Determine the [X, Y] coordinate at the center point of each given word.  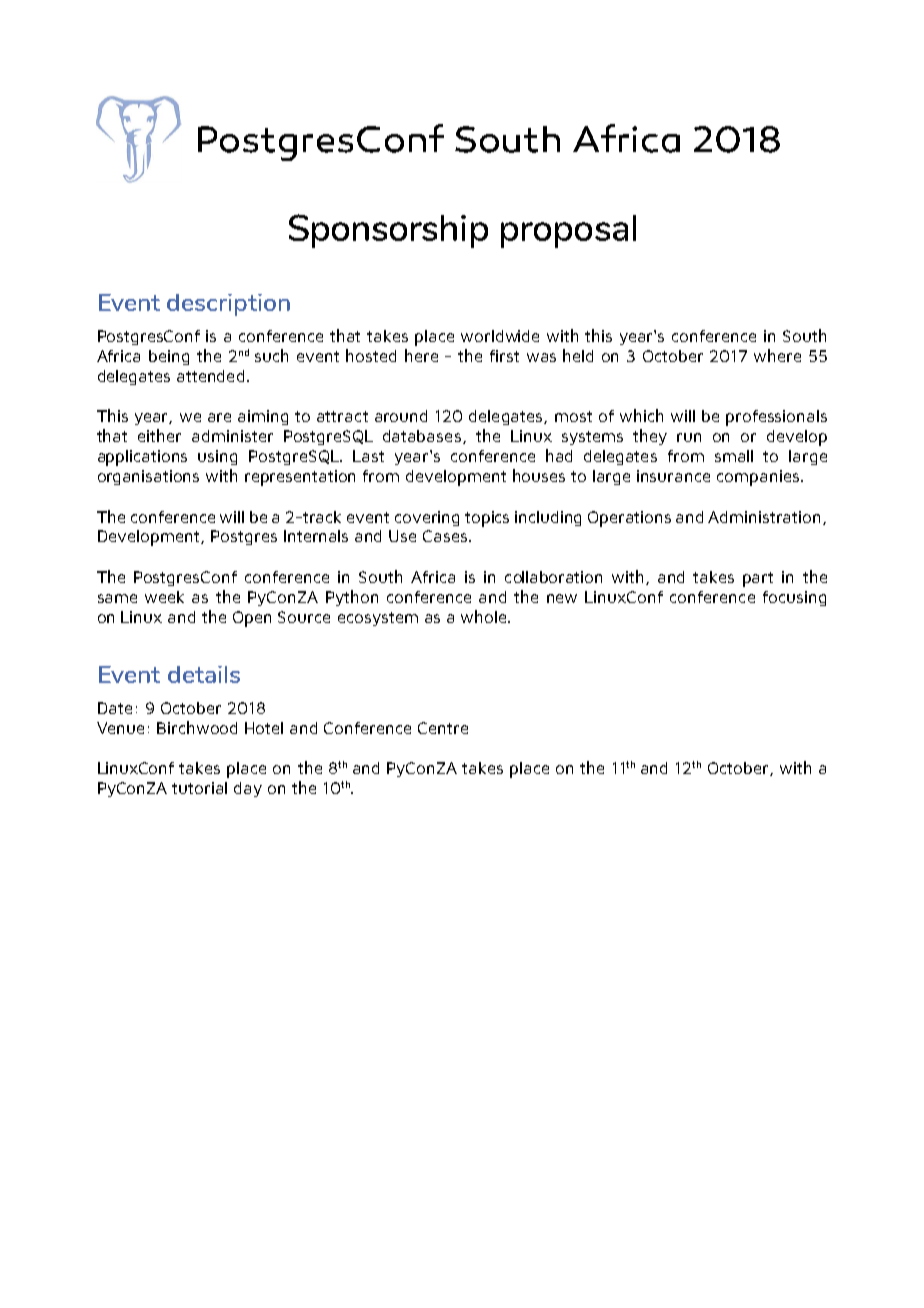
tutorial [199, 788]
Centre [443, 728]
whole [485, 616]
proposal [568, 231]
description [228, 305]
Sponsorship [388, 231]
